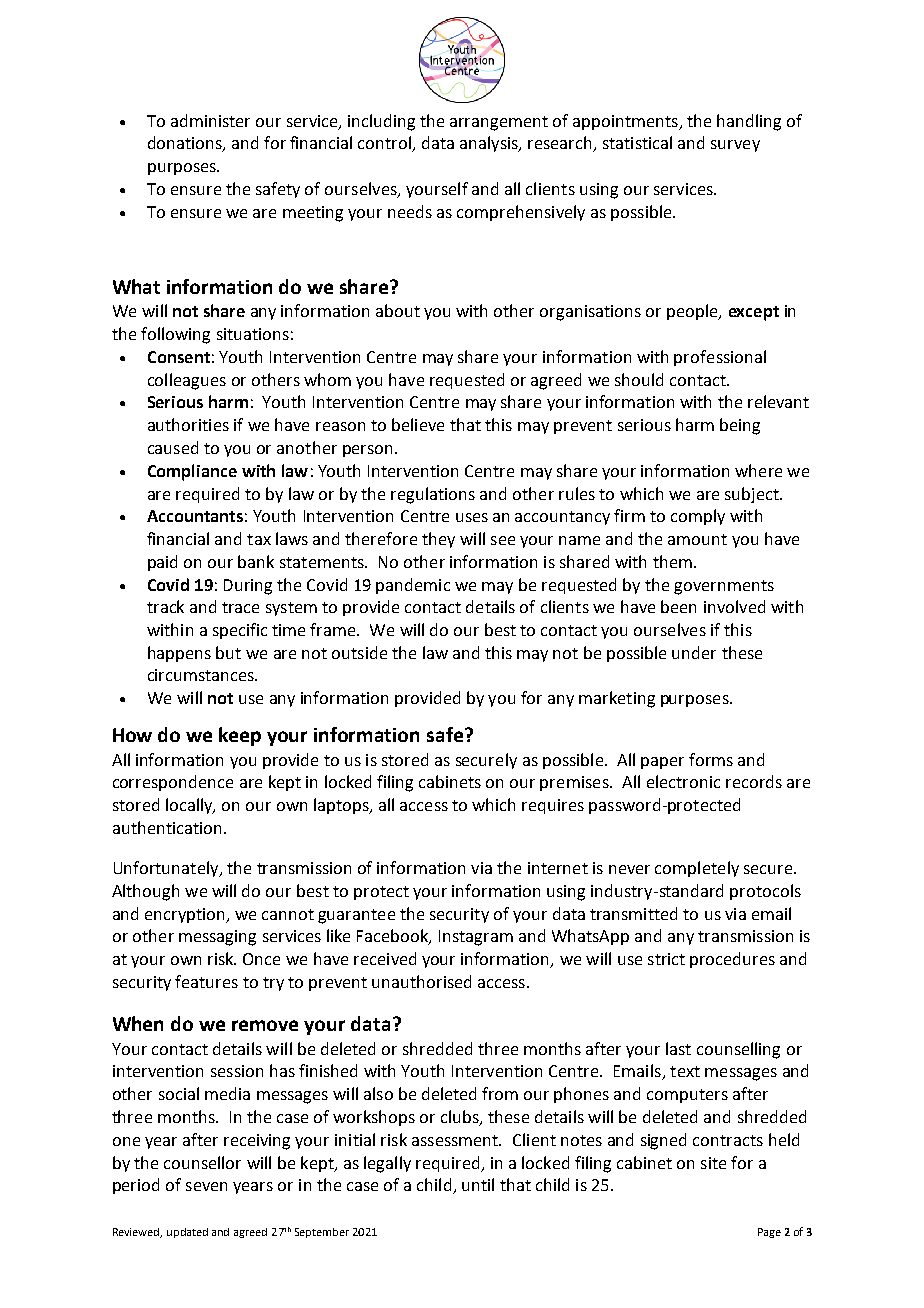 The height and width of the page is (1308, 924). I want to click on survey, so click(735, 146).
